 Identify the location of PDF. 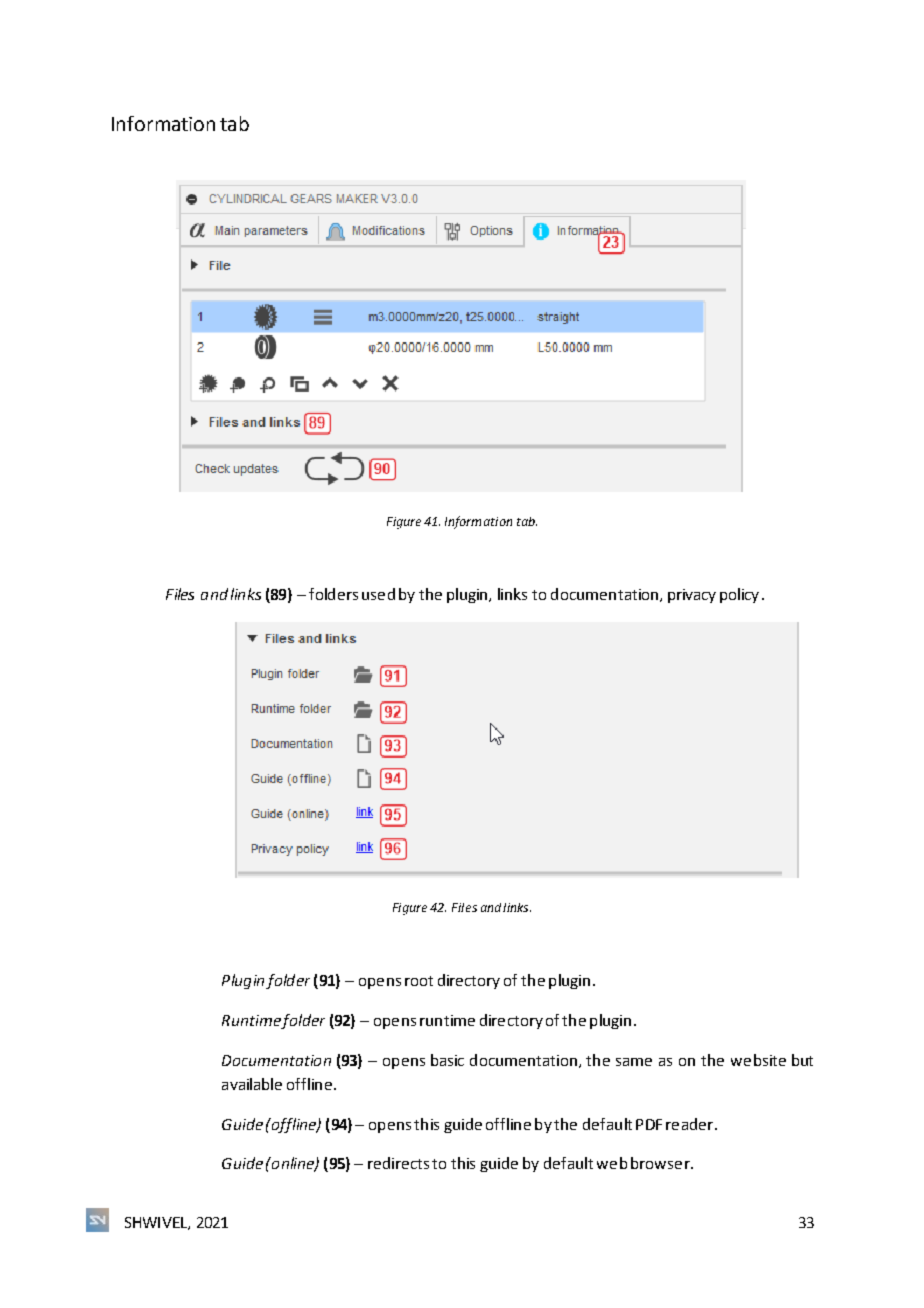
(649, 1124).
